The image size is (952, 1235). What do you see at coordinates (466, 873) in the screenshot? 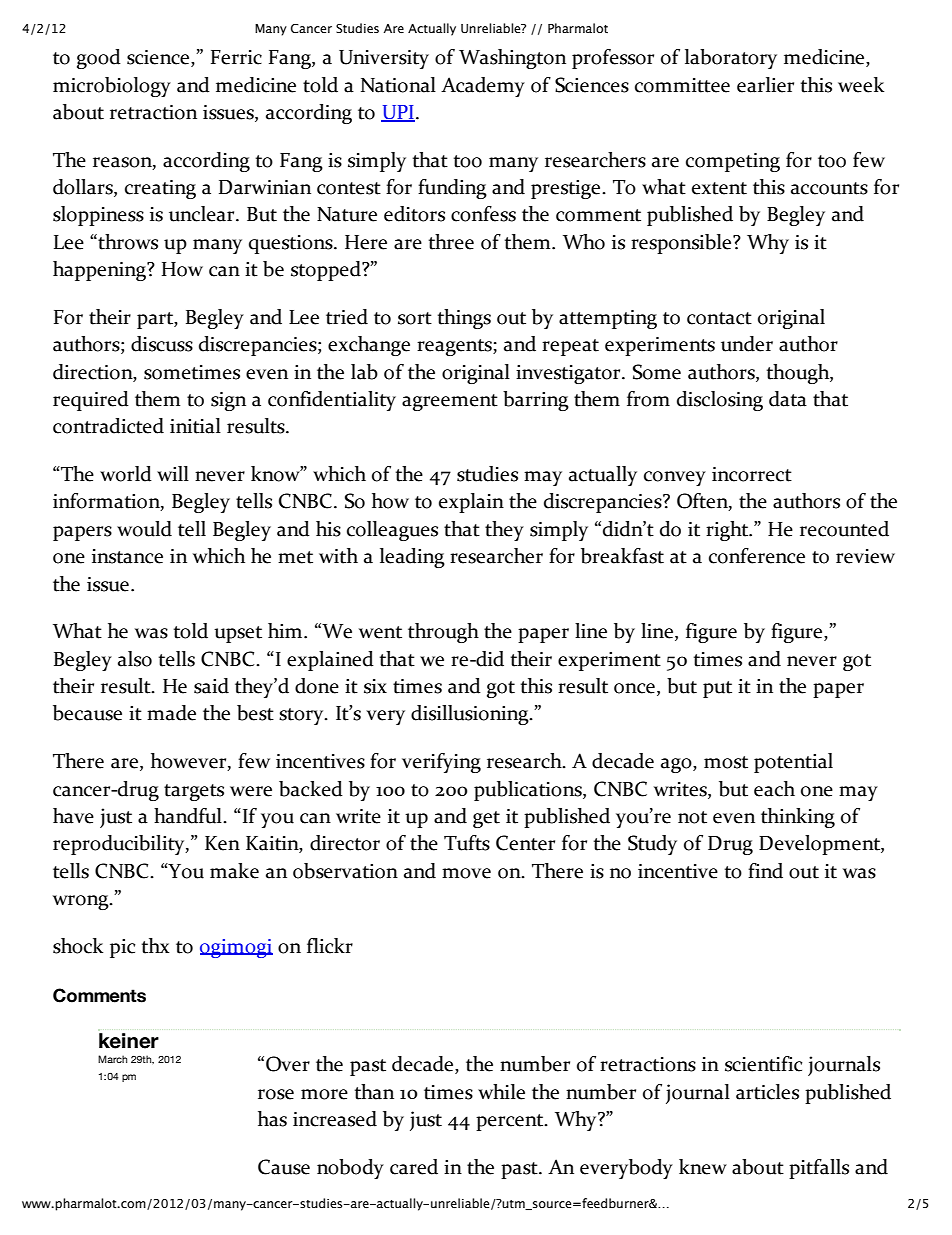
I see `move` at bounding box center [466, 873].
